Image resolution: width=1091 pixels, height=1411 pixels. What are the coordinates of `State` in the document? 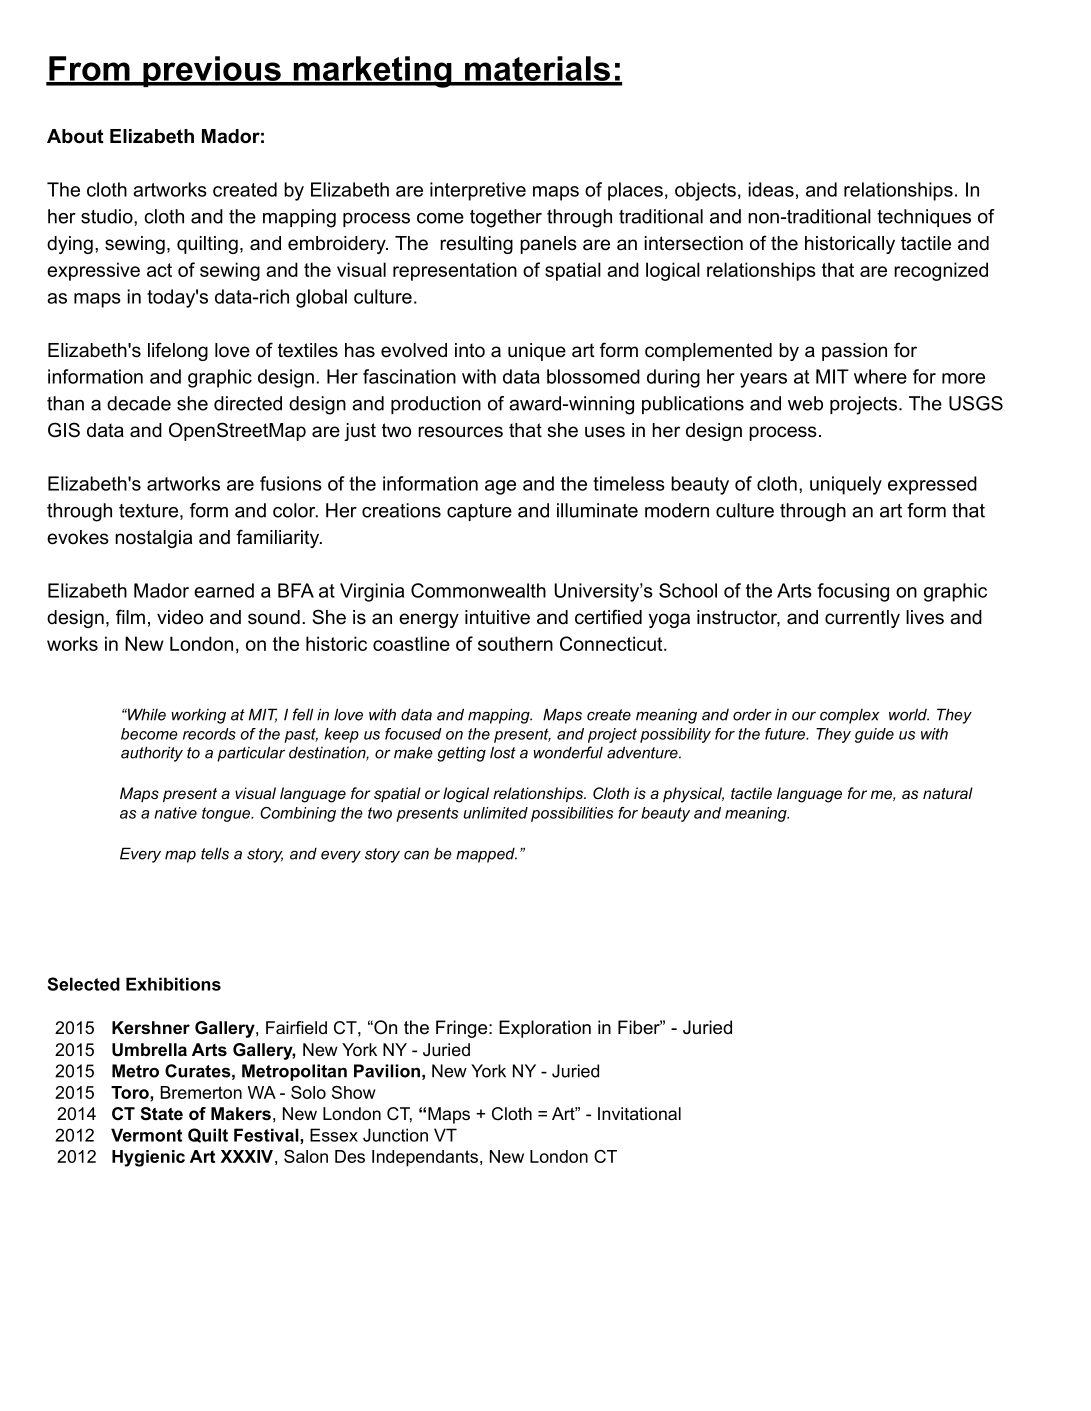 It's located at (161, 1114).
